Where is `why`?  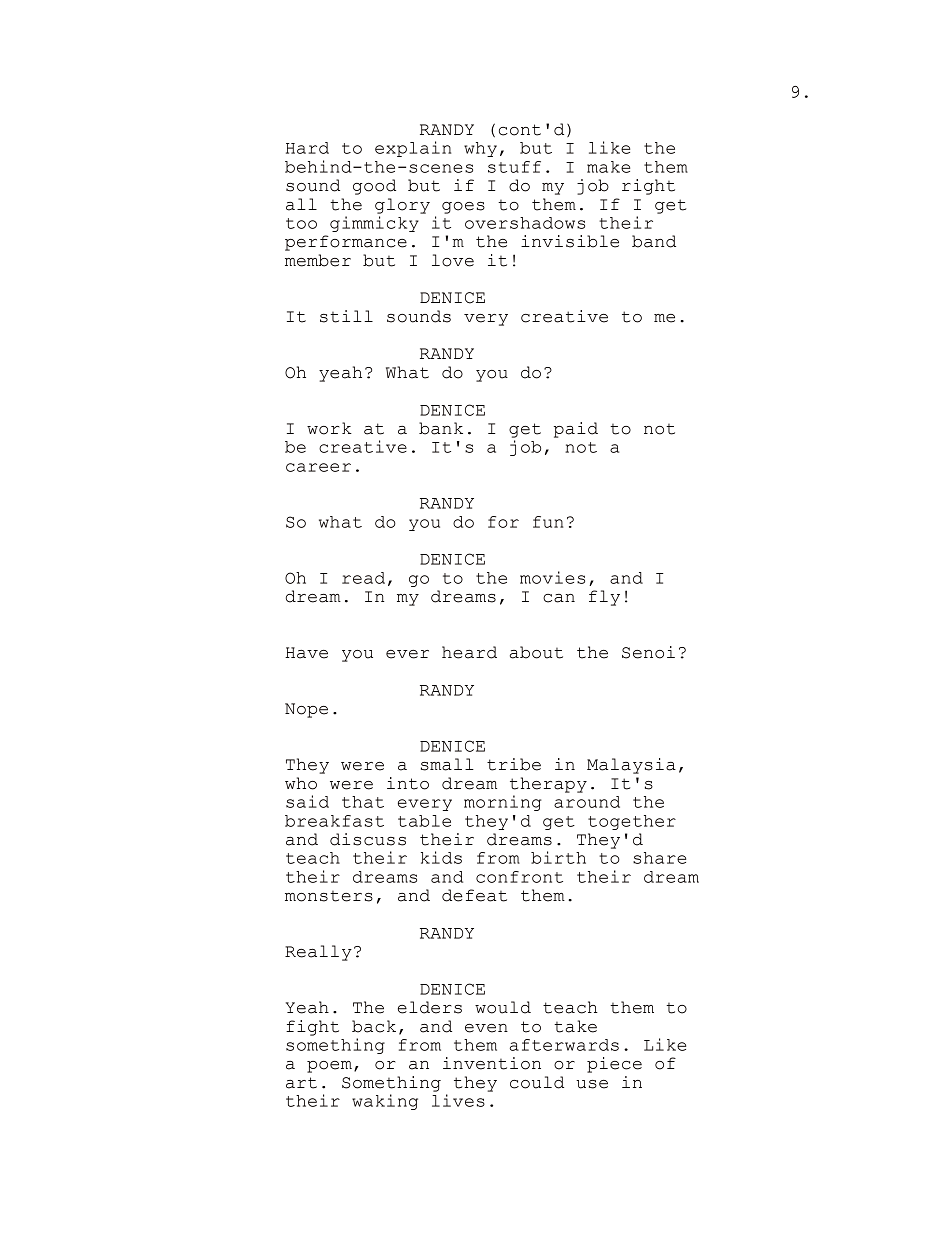 why is located at coordinates (480, 149).
